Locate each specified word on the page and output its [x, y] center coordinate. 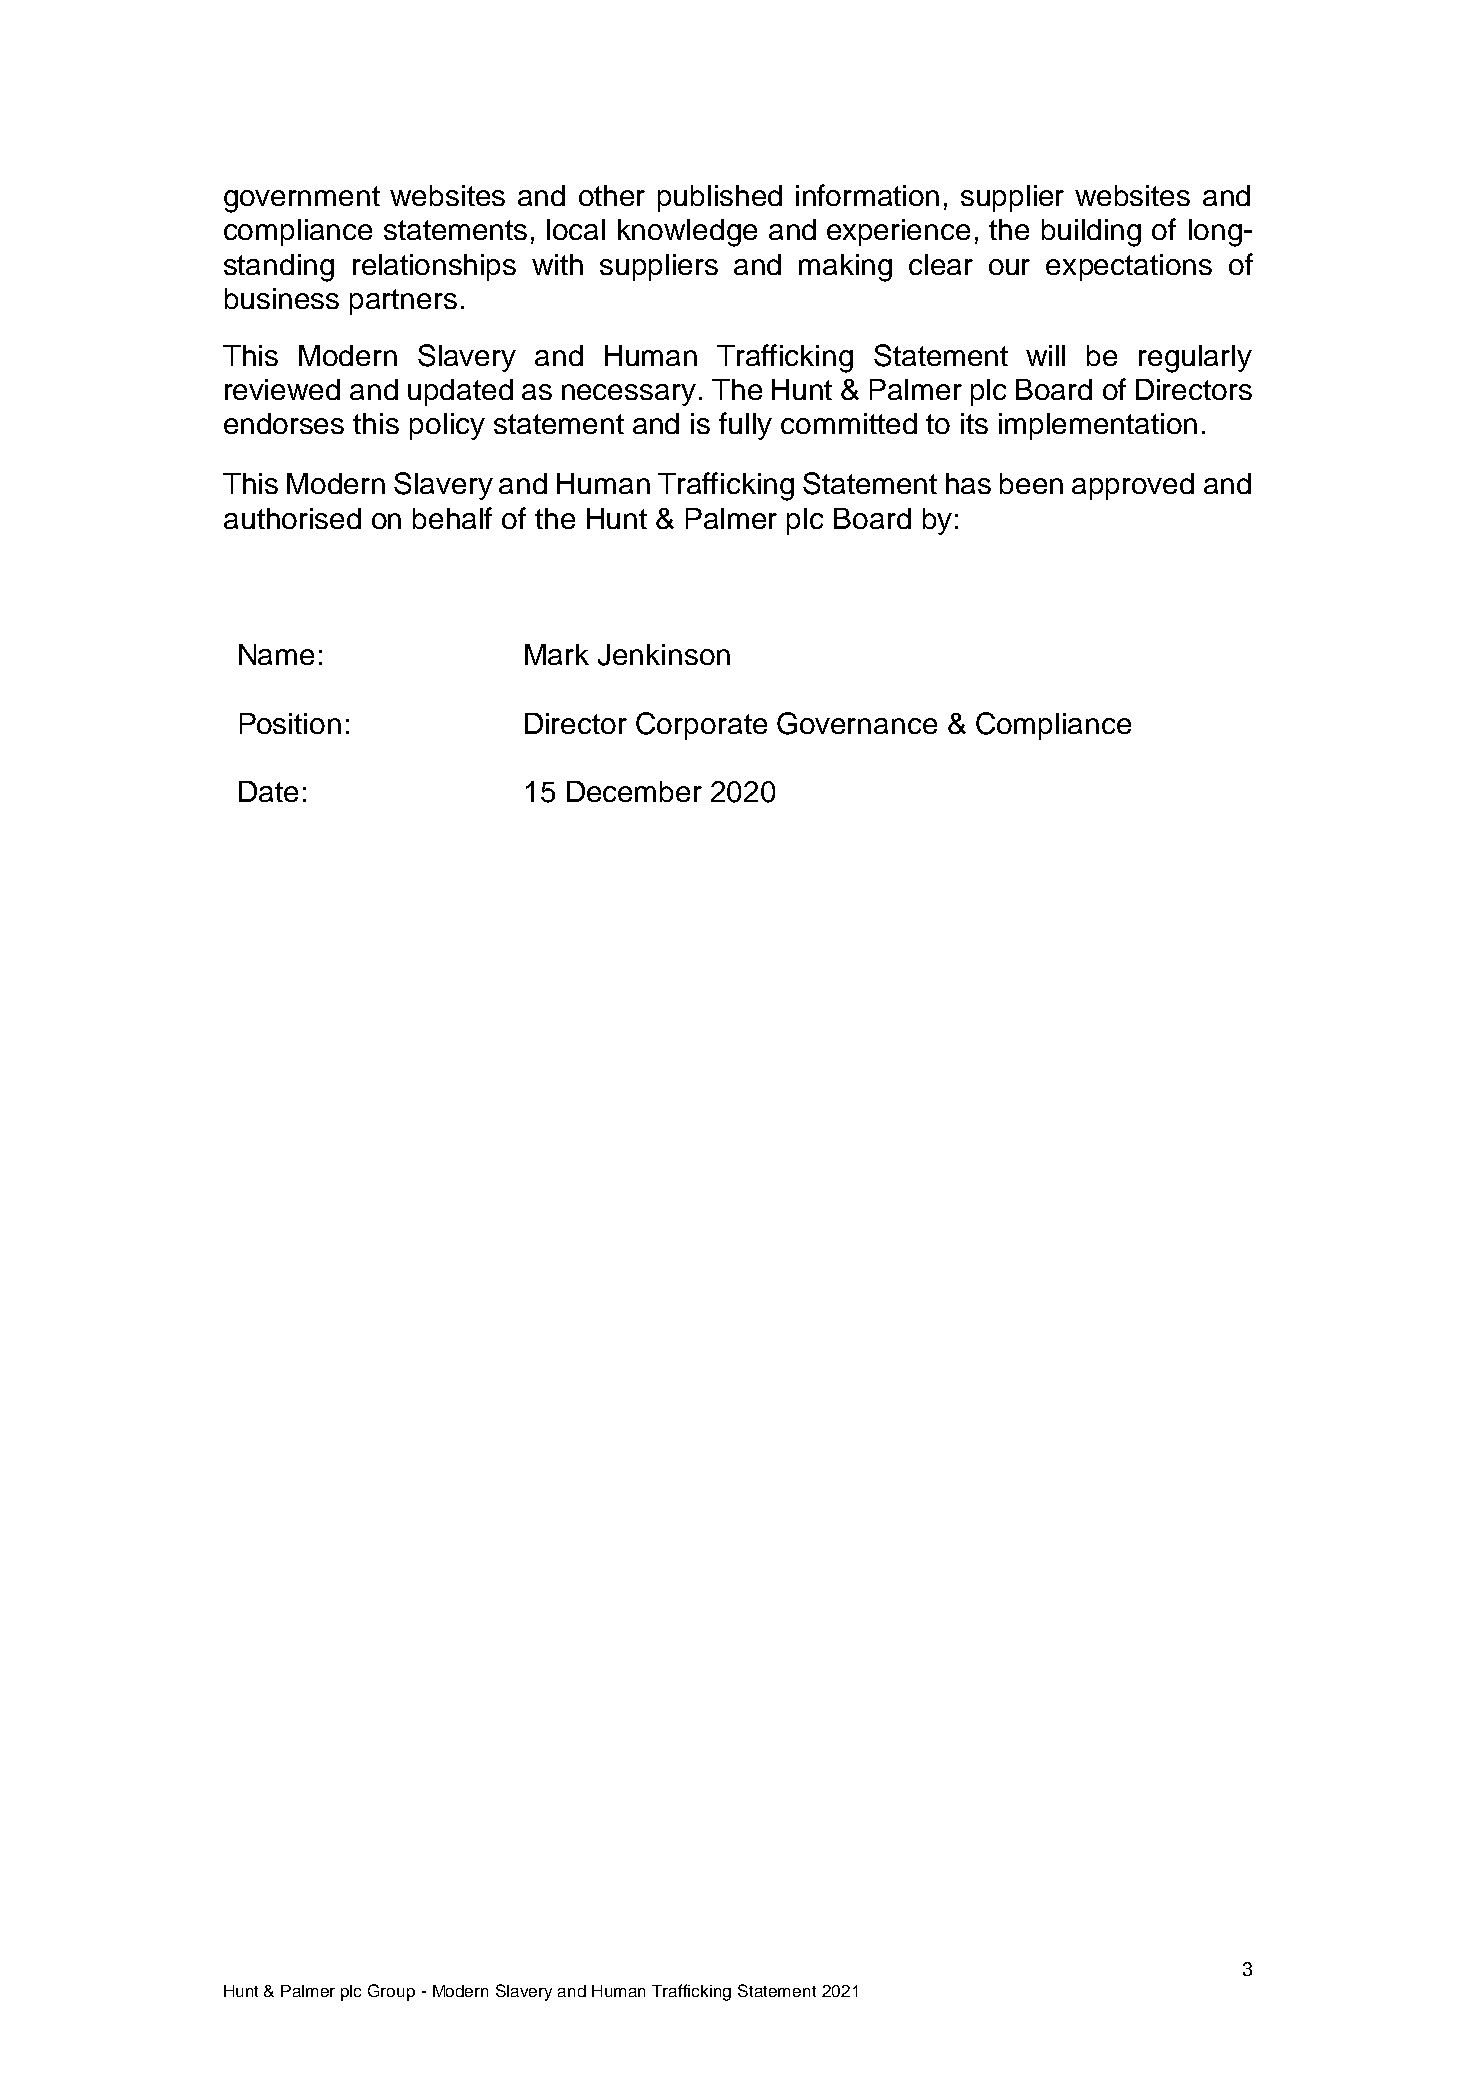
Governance [857, 723]
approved [1133, 486]
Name [276, 654]
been [1031, 483]
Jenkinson [664, 655]
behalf [452, 518]
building [1091, 233]
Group [391, 1992]
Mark [557, 654]
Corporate [701, 726]
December [634, 791]
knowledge [687, 233]
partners [403, 302]
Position [290, 723]
